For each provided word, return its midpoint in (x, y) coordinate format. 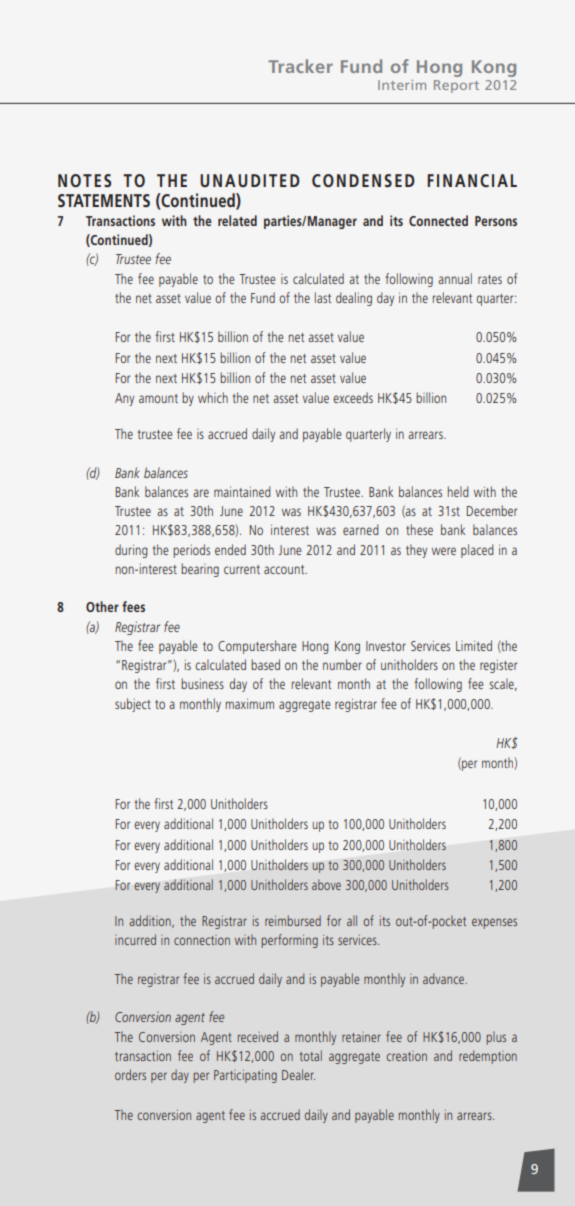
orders (130, 1074)
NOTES (84, 180)
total (310, 1055)
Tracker (300, 66)
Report (456, 86)
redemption (488, 1057)
